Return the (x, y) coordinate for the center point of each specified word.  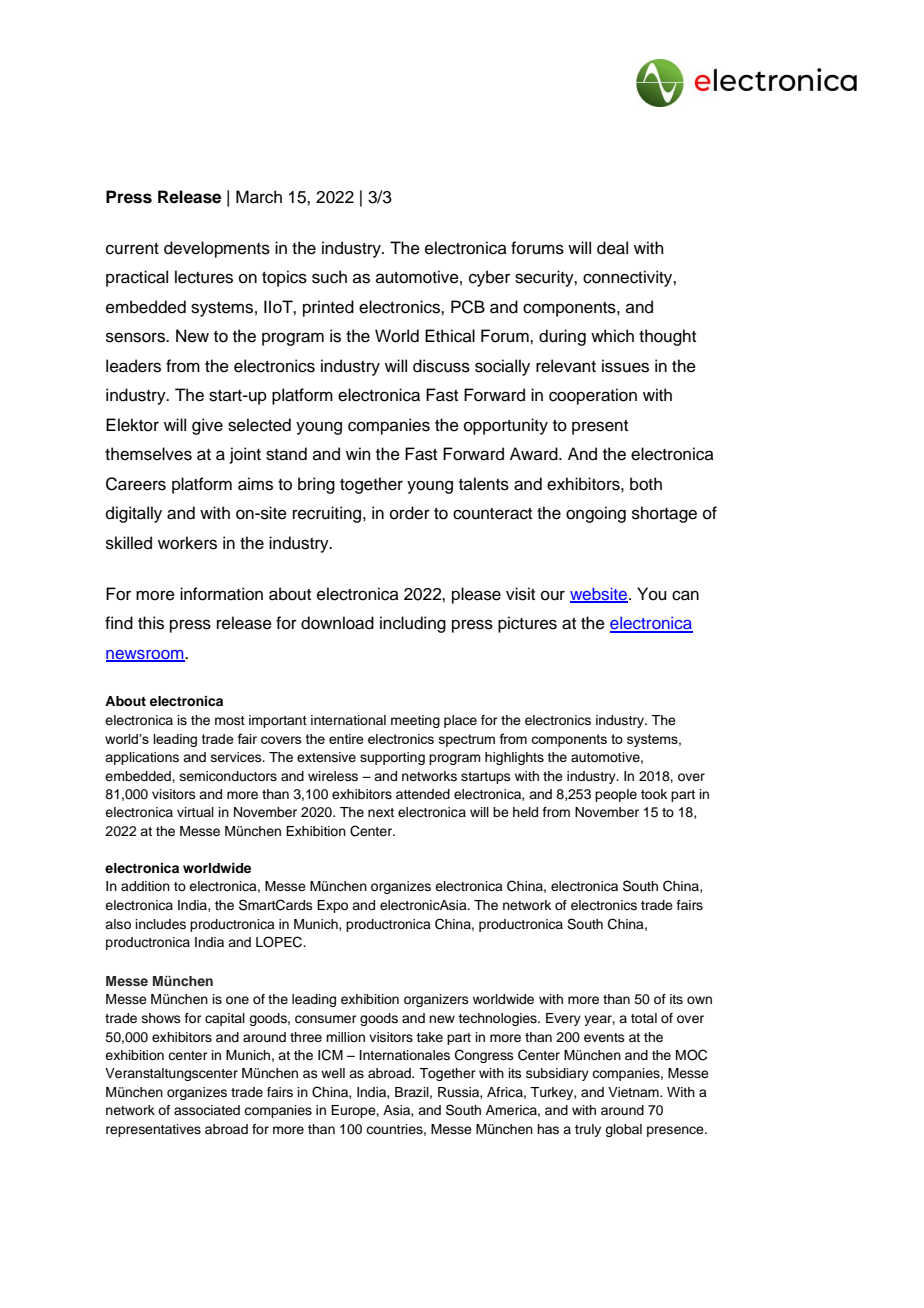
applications (142, 758)
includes (161, 924)
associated (207, 1110)
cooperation (593, 396)
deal (612, 248)
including (413, 624)
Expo (332, 906)
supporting (392, 758)
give (207, 426)
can (685, 595)
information (221, 594)
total (644, 1018)
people (616, 795)
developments (217, 249)
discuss (441, 366)
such (329, 277)
